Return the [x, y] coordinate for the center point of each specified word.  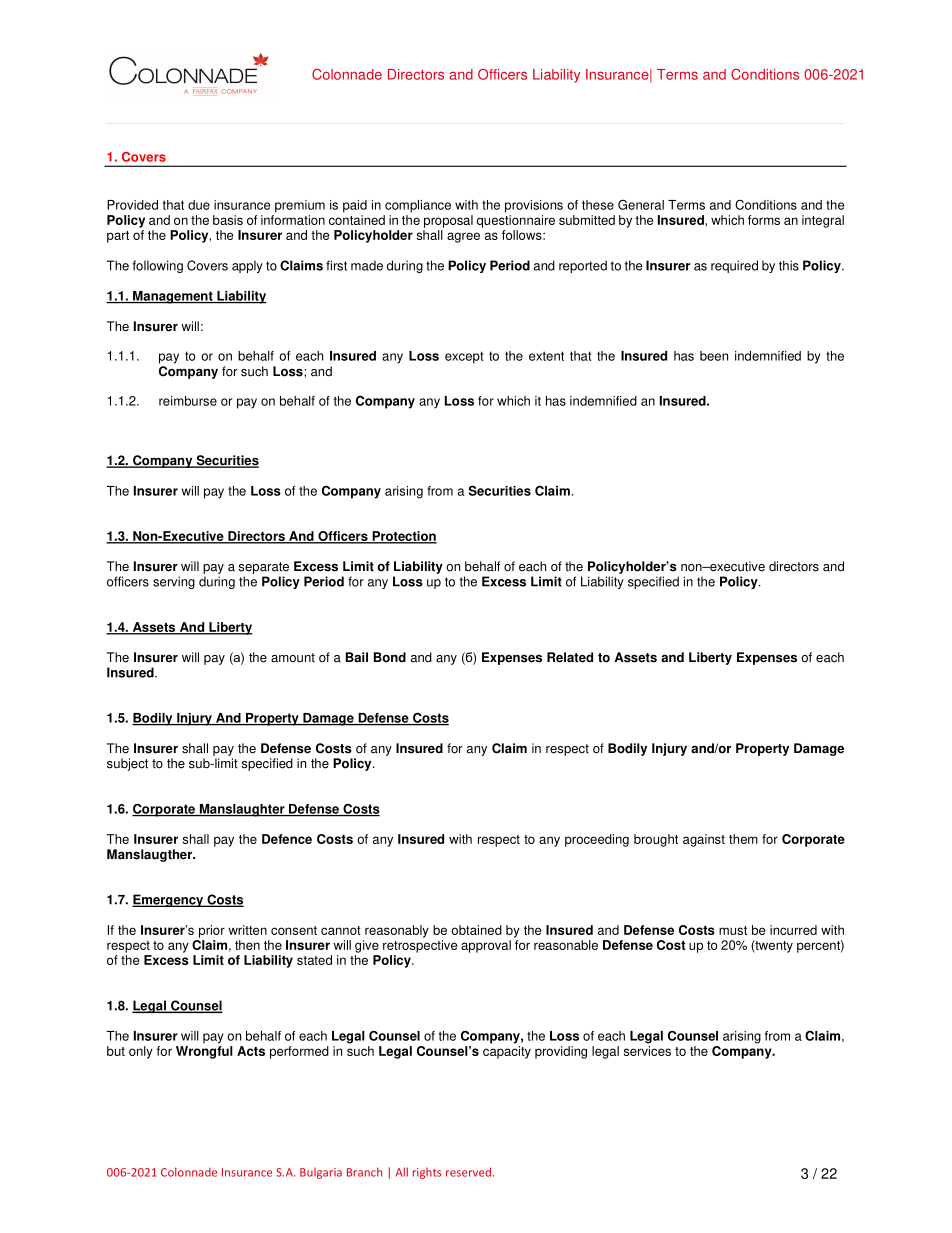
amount [293, 658]
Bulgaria [321, 1173]
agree [463, 237]
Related [570, 657]
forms [764, 220]
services [647, 1051]
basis [228, 220]
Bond [390, 657]
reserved [468, 1172]
